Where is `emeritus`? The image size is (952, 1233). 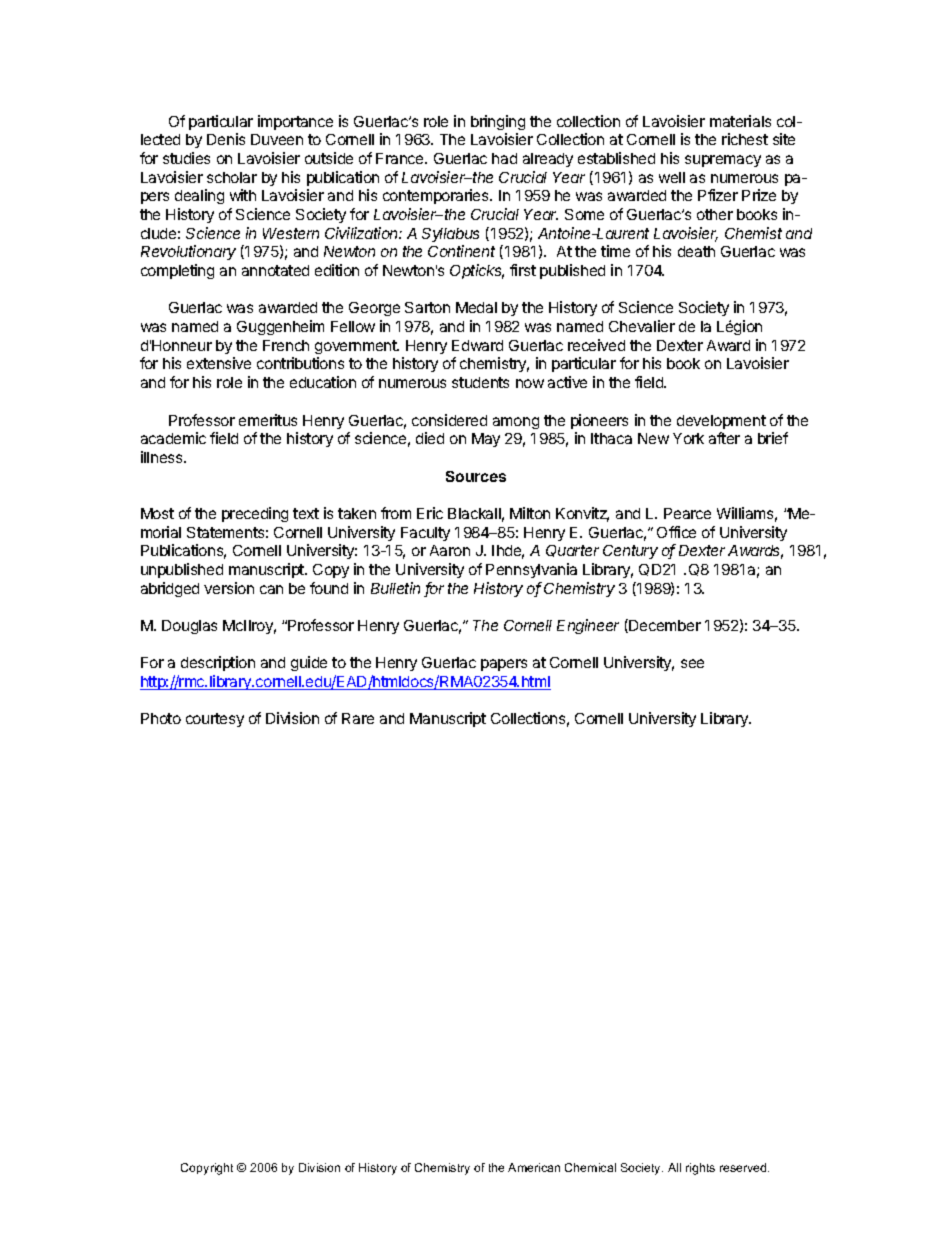 emeritus is located at coordinates (268, 420).
